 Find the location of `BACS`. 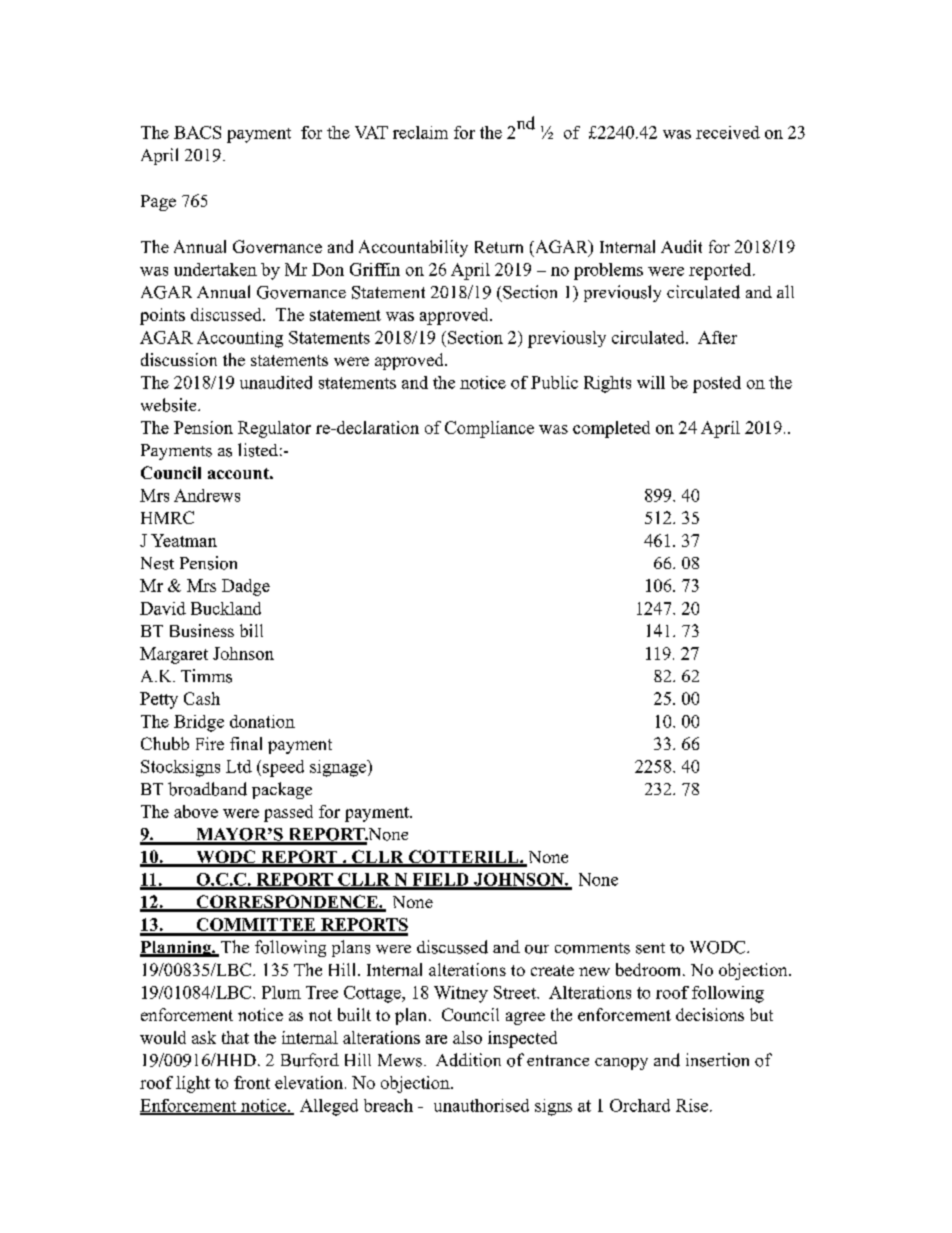

BACS is located at coordinates (197, 132).
